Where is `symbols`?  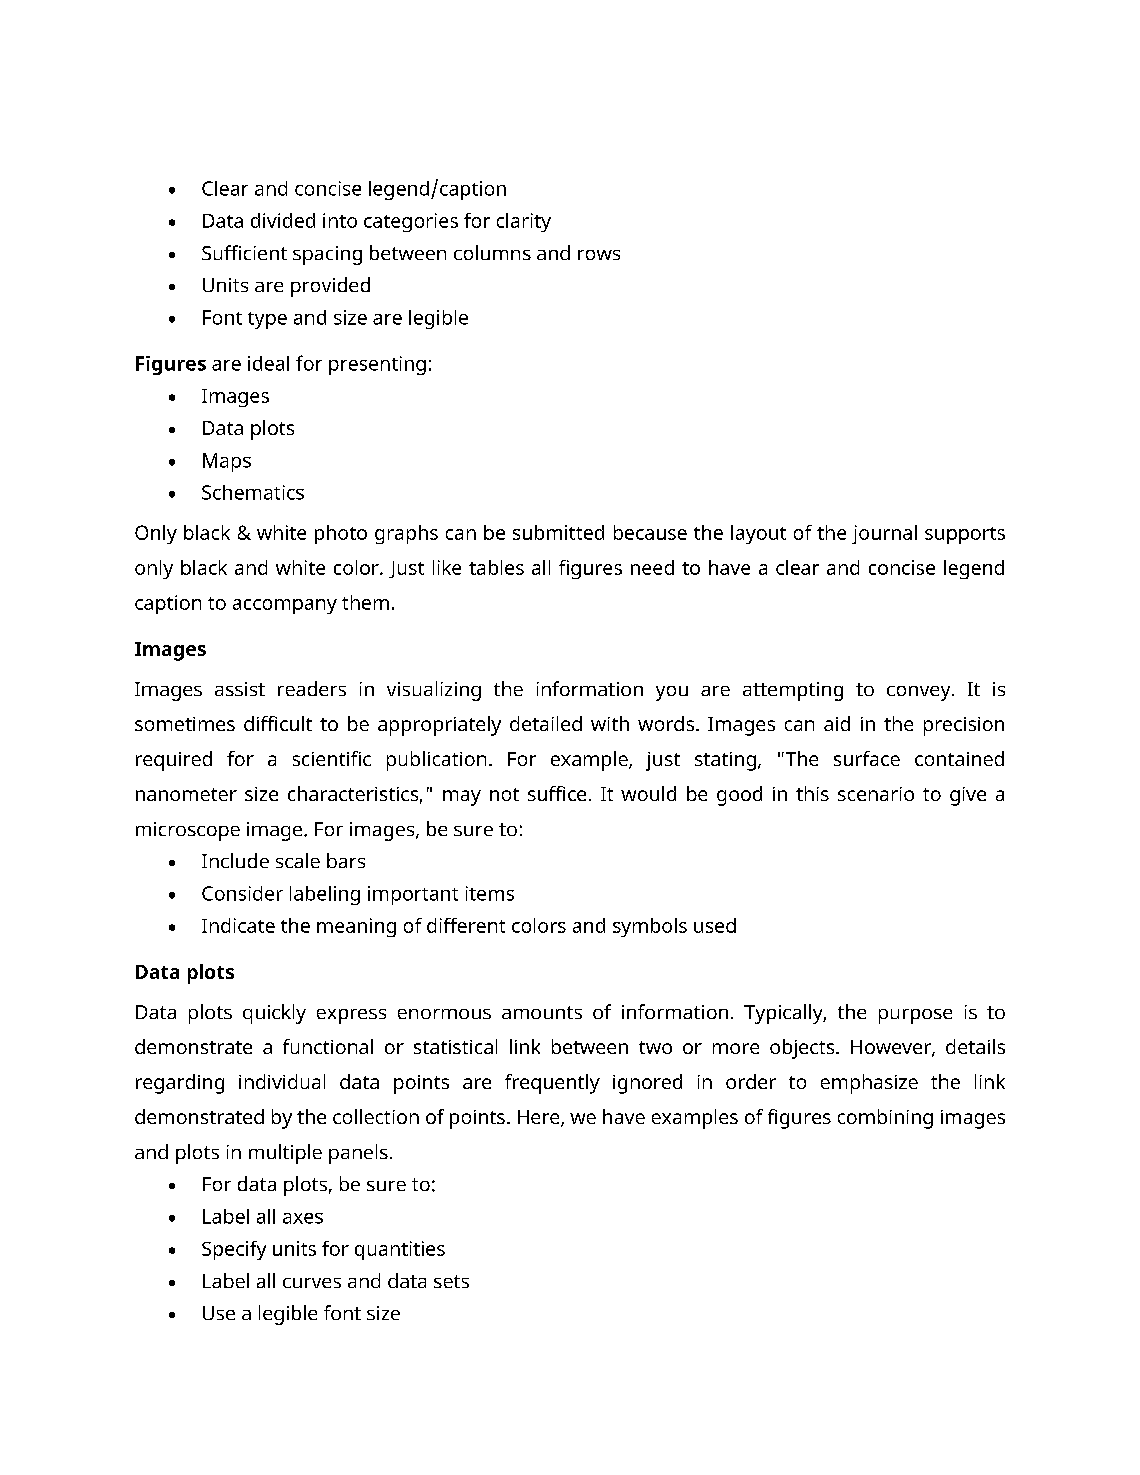
symbols is located at coordinates (650, 927).
